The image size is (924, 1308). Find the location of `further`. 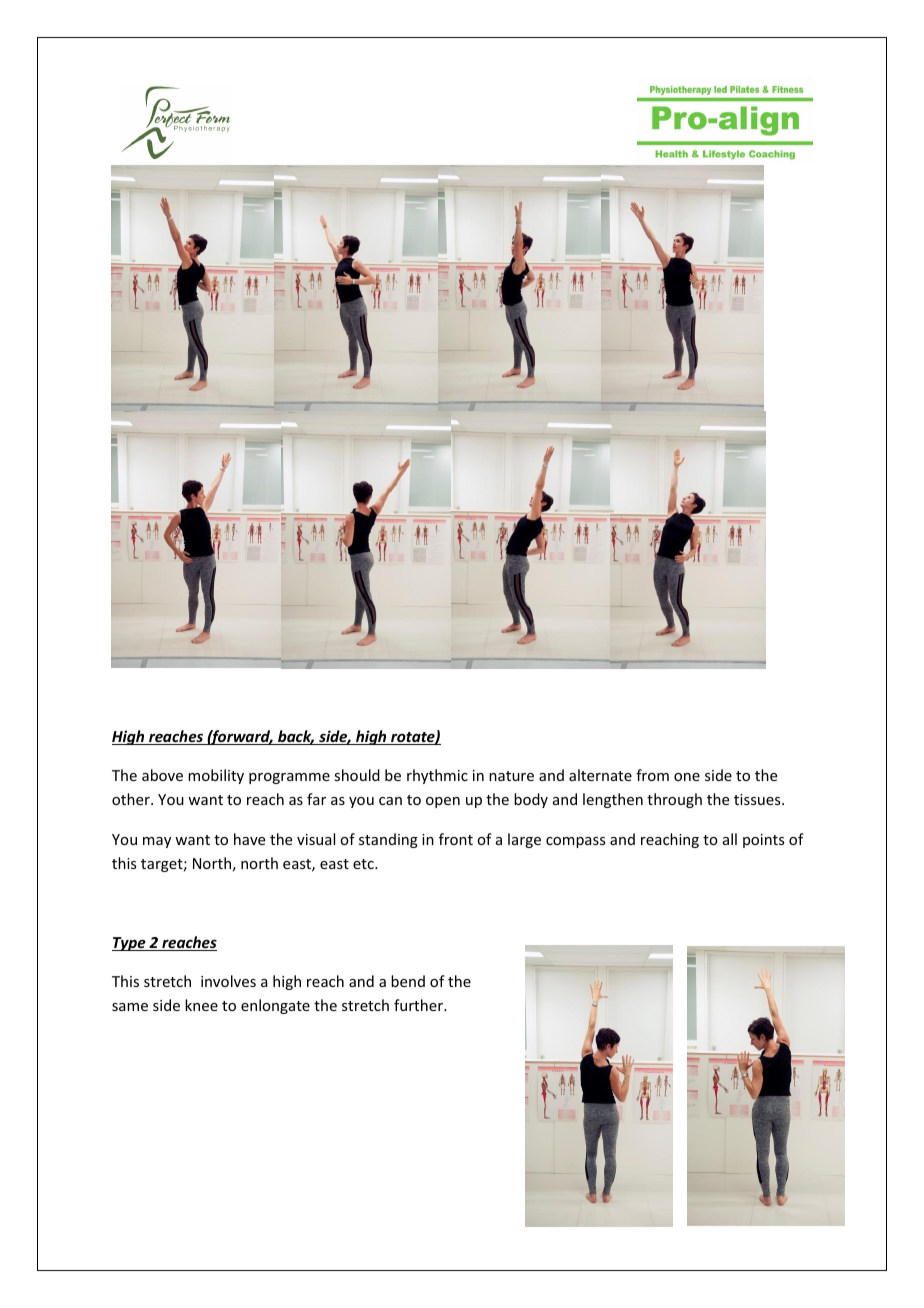

further is located at coordinates (420, 1005).
